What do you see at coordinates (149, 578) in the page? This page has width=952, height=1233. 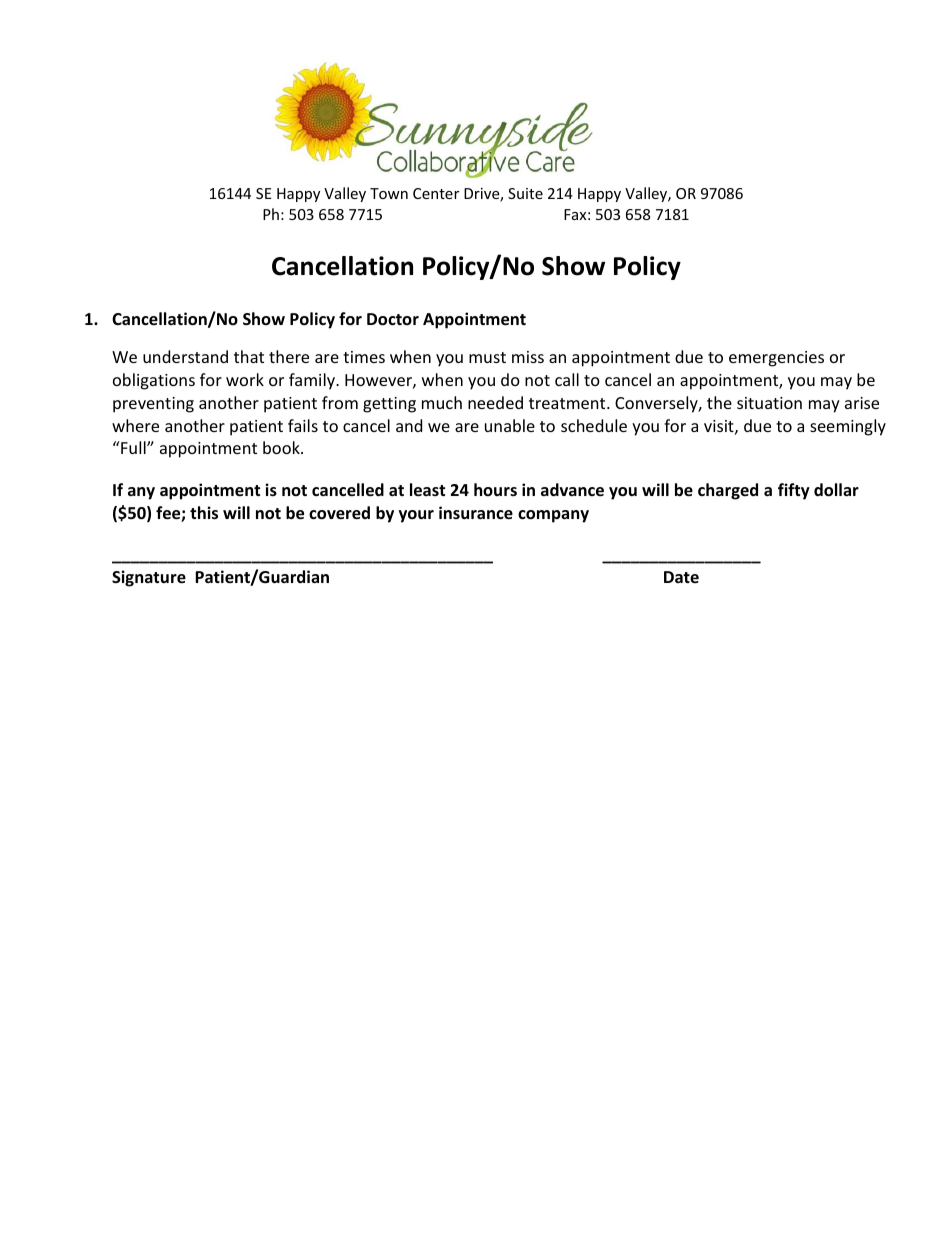 I see `Signature` at bounding box center [149, 578].
